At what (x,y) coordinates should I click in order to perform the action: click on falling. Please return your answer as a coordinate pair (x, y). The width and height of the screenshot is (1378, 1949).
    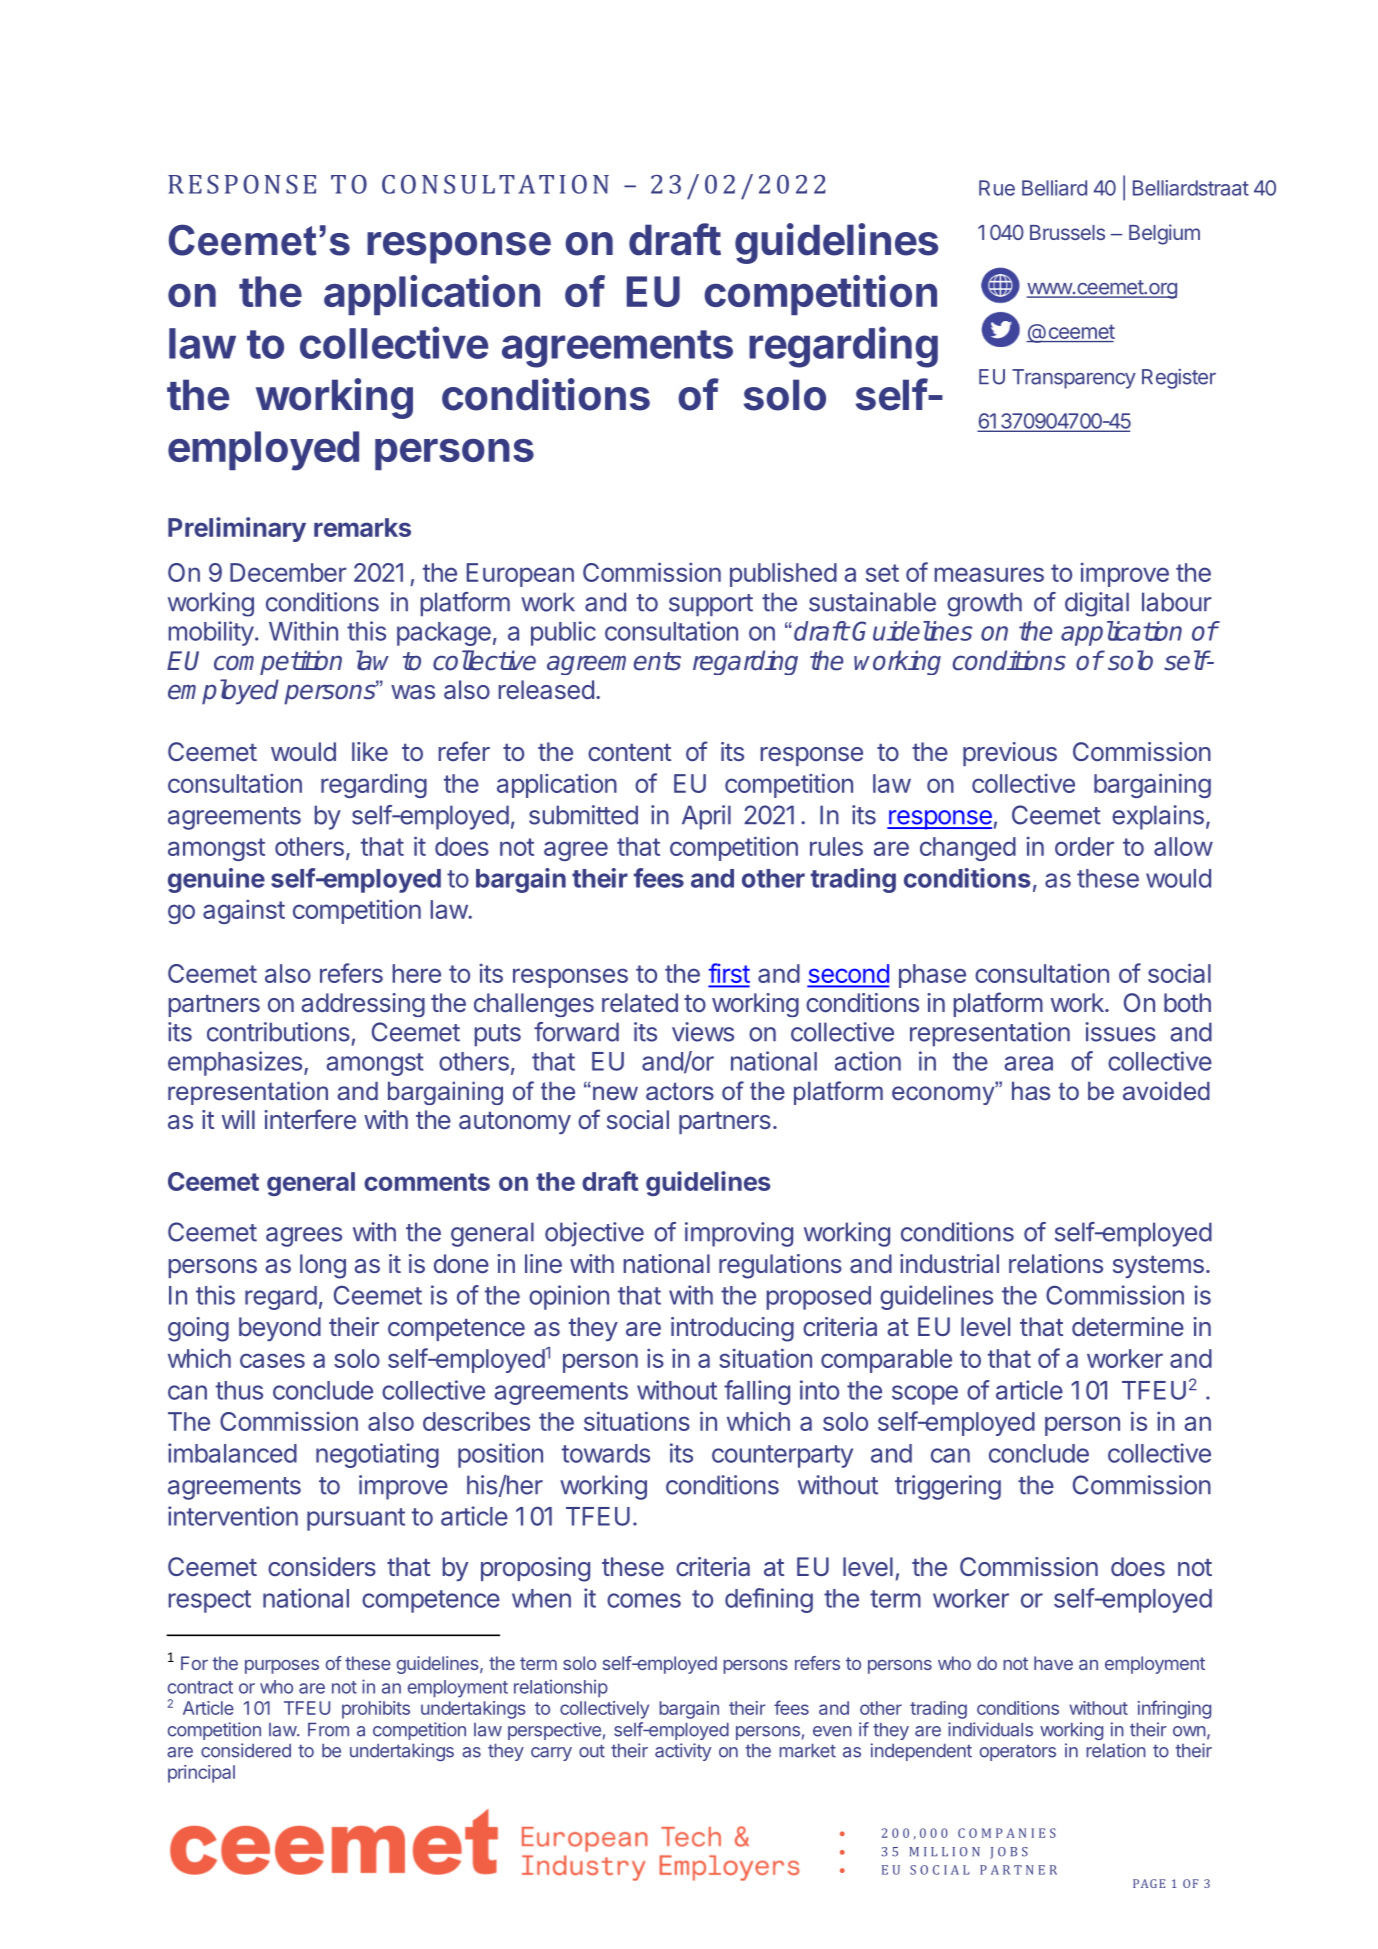
    Looking at the image, I should click on (757, 1392).
